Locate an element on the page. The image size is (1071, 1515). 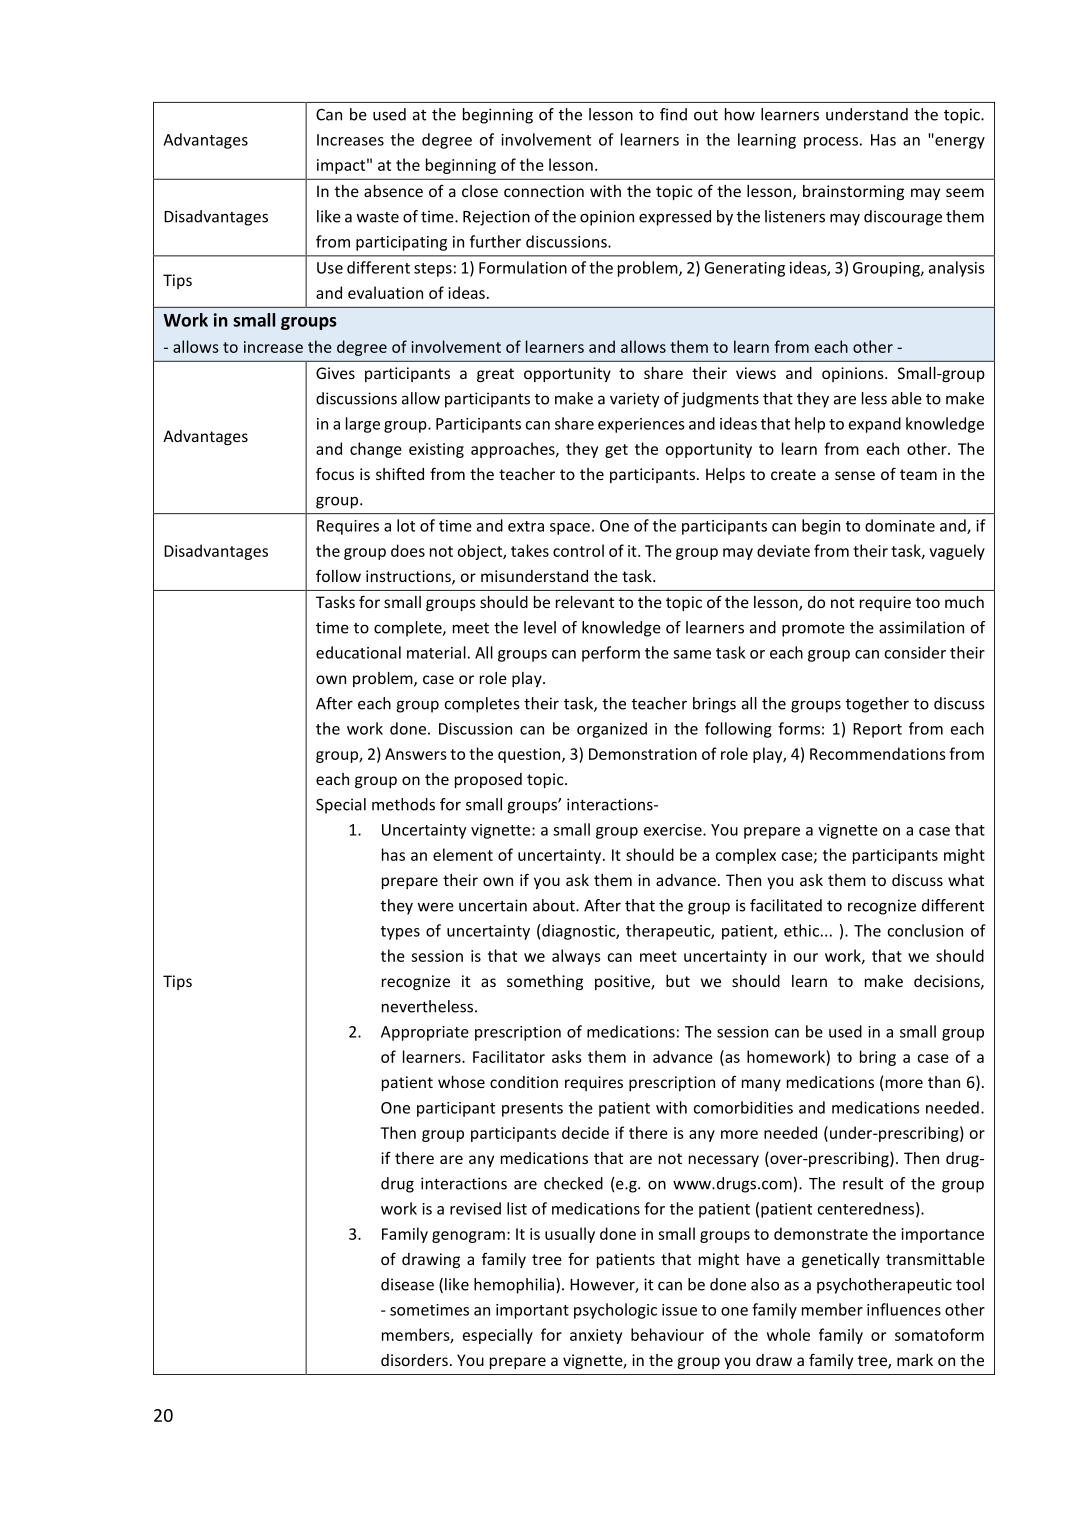
disorders is located at coordinates (414, 1360).
